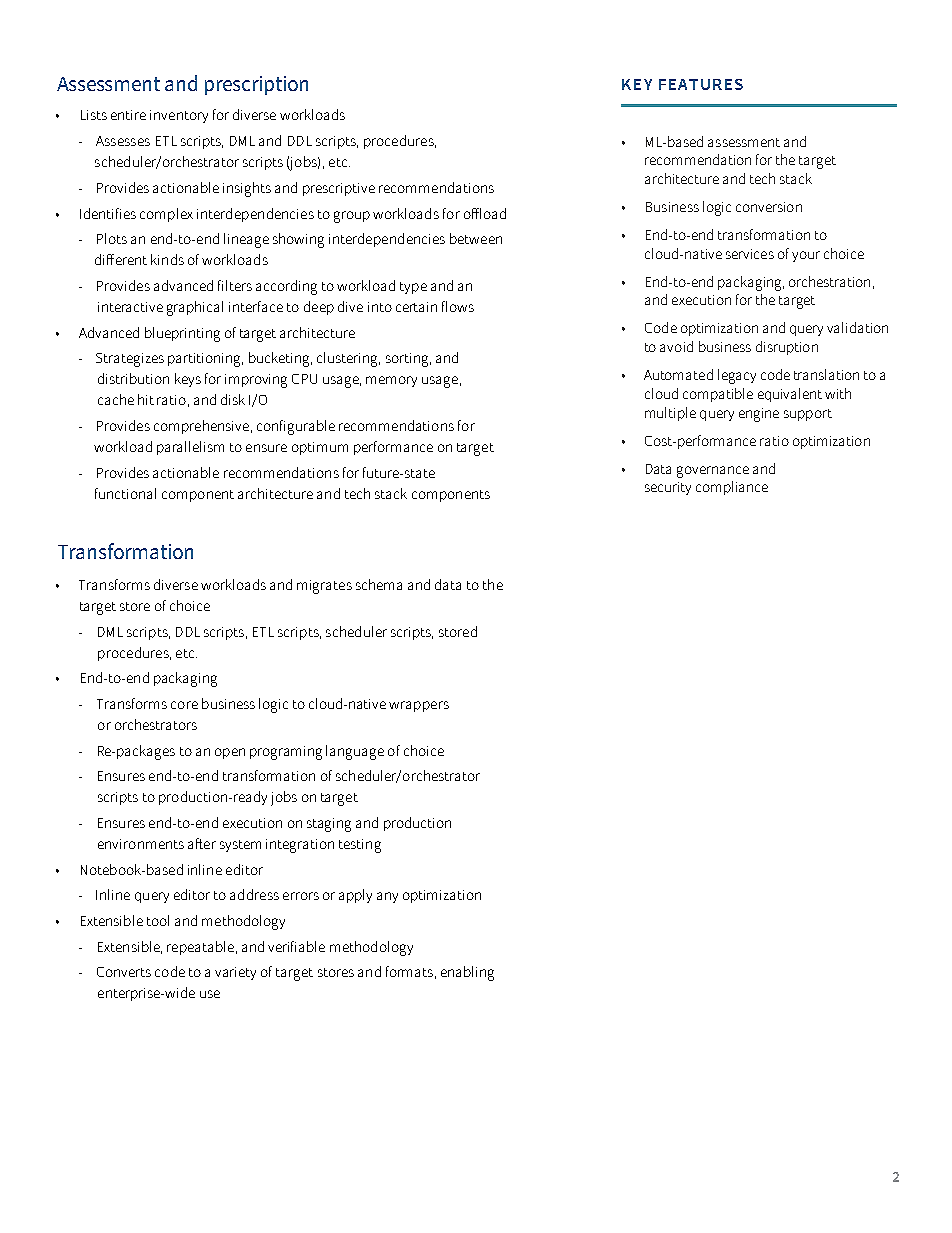 This screenshot has height=1233, width=952. Describe the element at coordinates (125, 493) in the screenshot. I see `functional` at that location.
